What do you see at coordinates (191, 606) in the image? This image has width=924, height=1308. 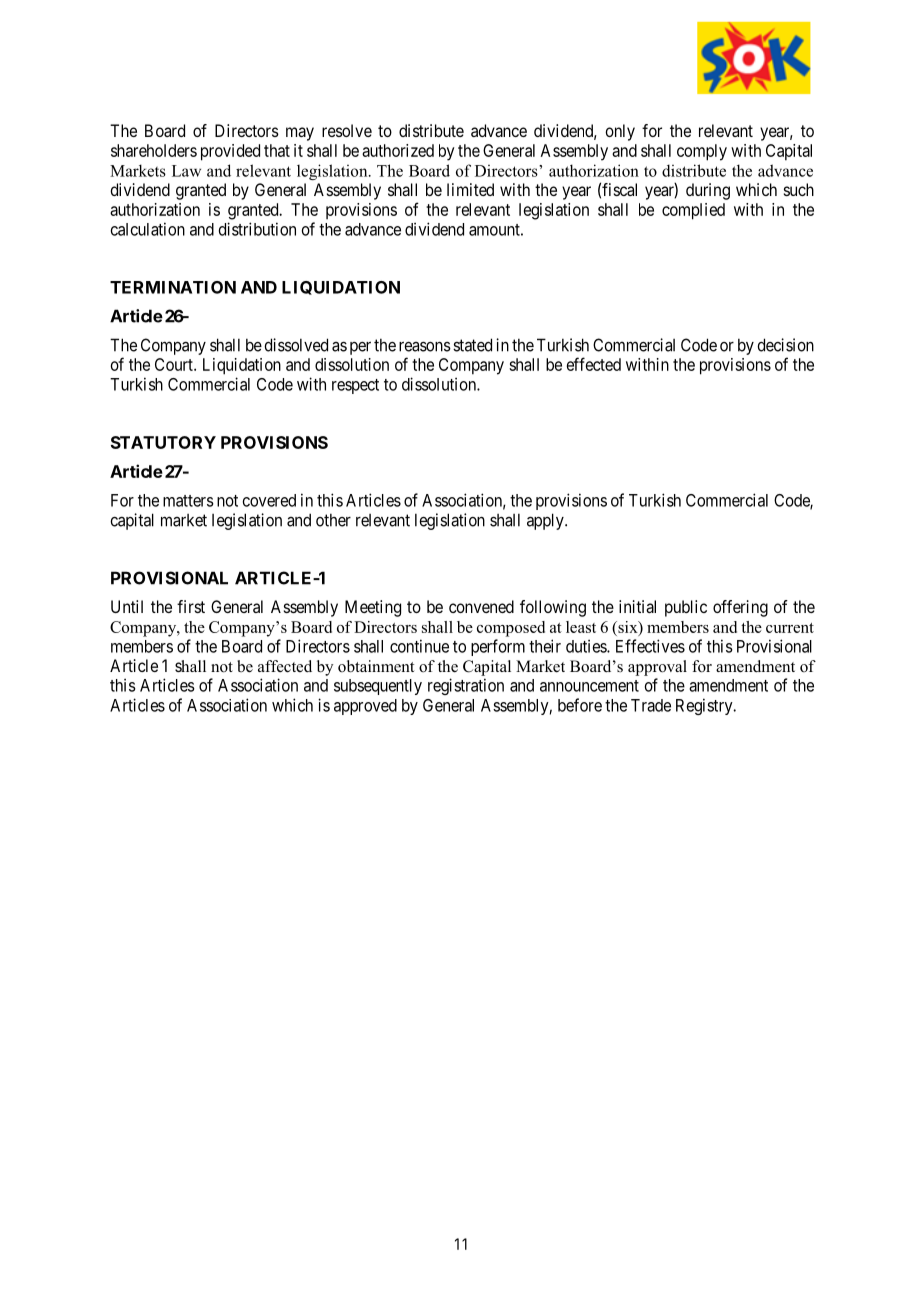 I see `first` at bounding box center [191, 606].
